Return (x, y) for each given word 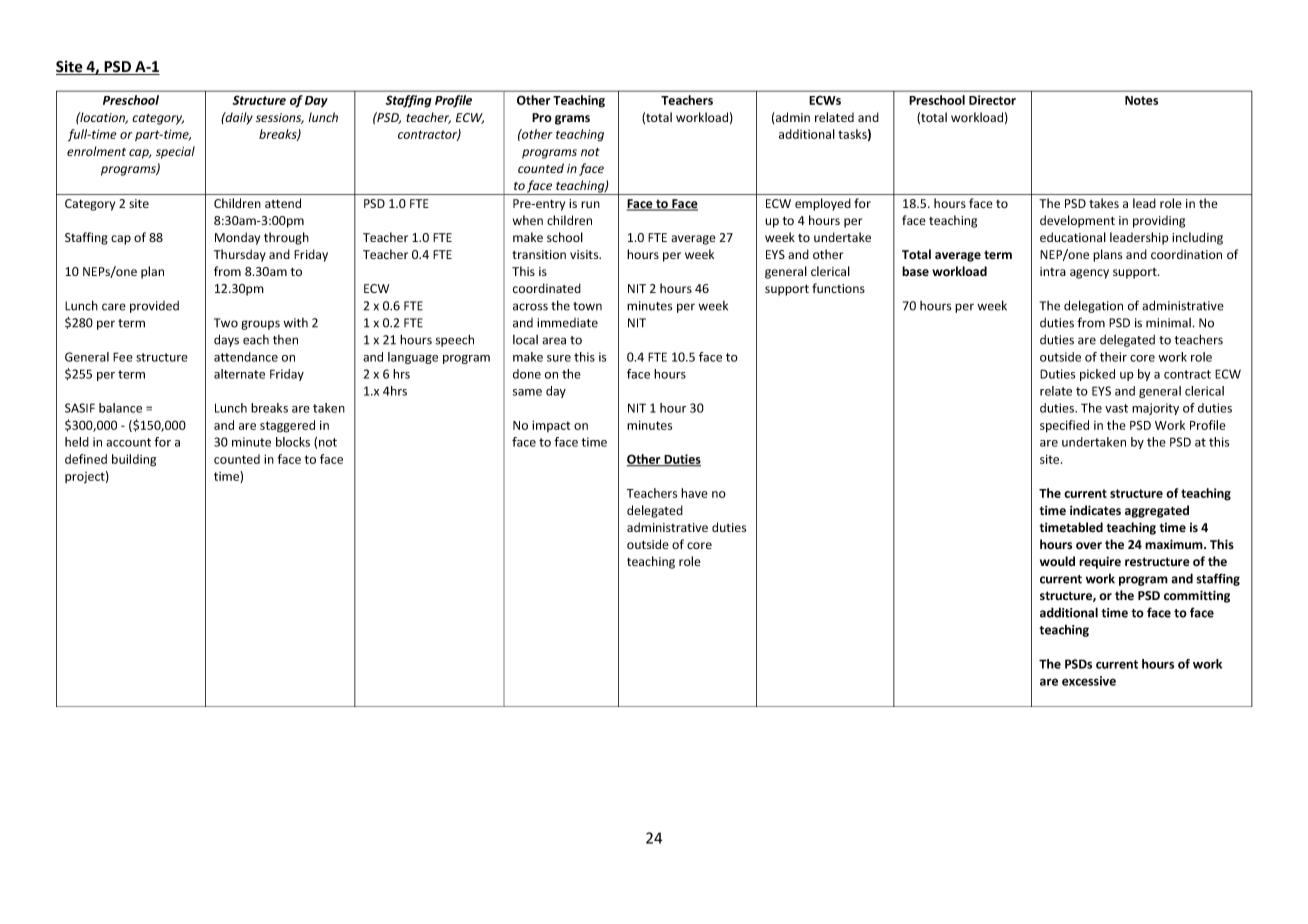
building (134, 460)
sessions (280, 118)
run (590, 204)
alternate (239, 374)
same (527, 392)
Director (992, 100)
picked (1097, 375)
